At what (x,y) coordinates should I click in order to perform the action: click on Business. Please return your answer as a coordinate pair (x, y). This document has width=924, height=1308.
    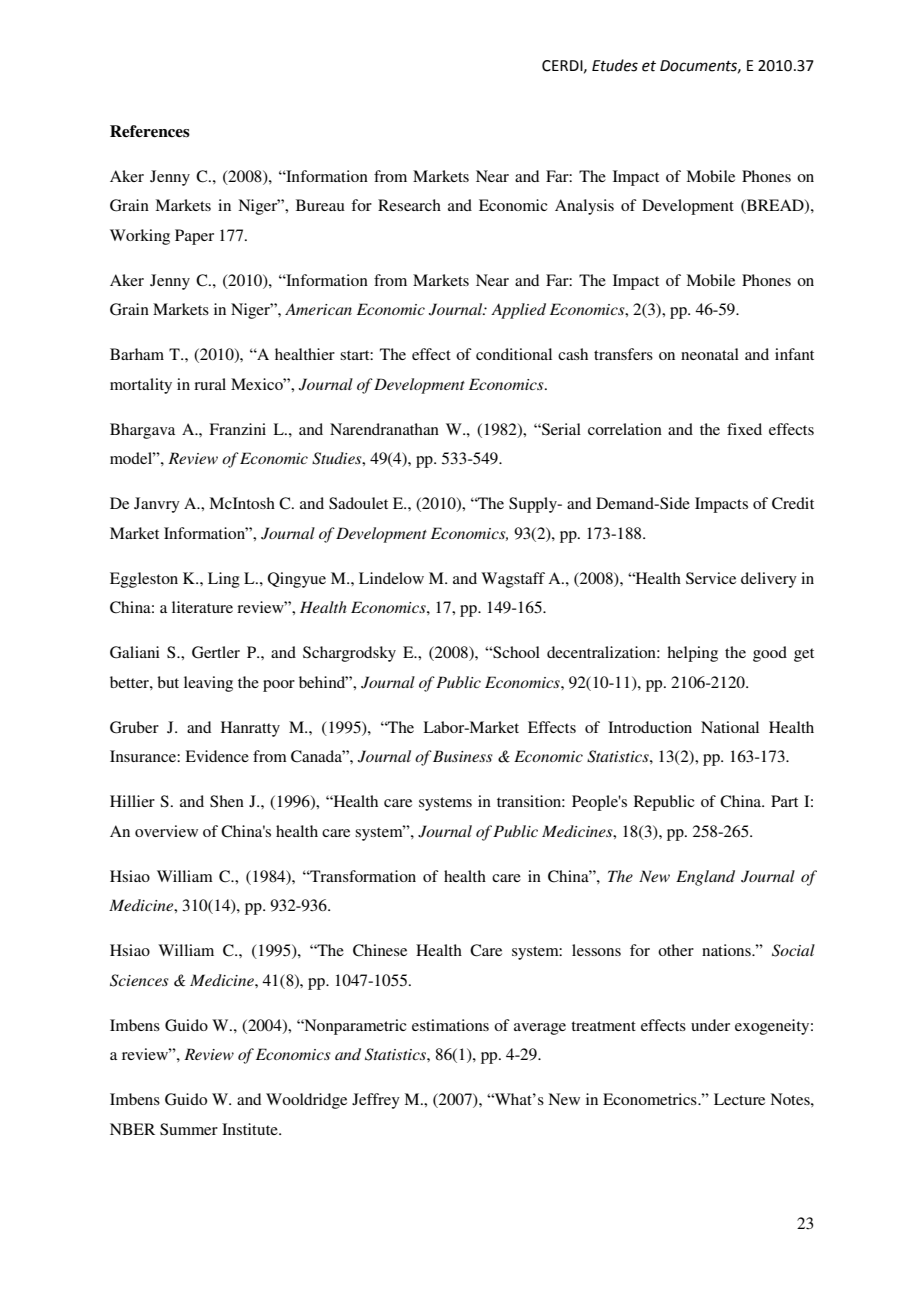
    Looking at the image, I should click on (463, 756).
